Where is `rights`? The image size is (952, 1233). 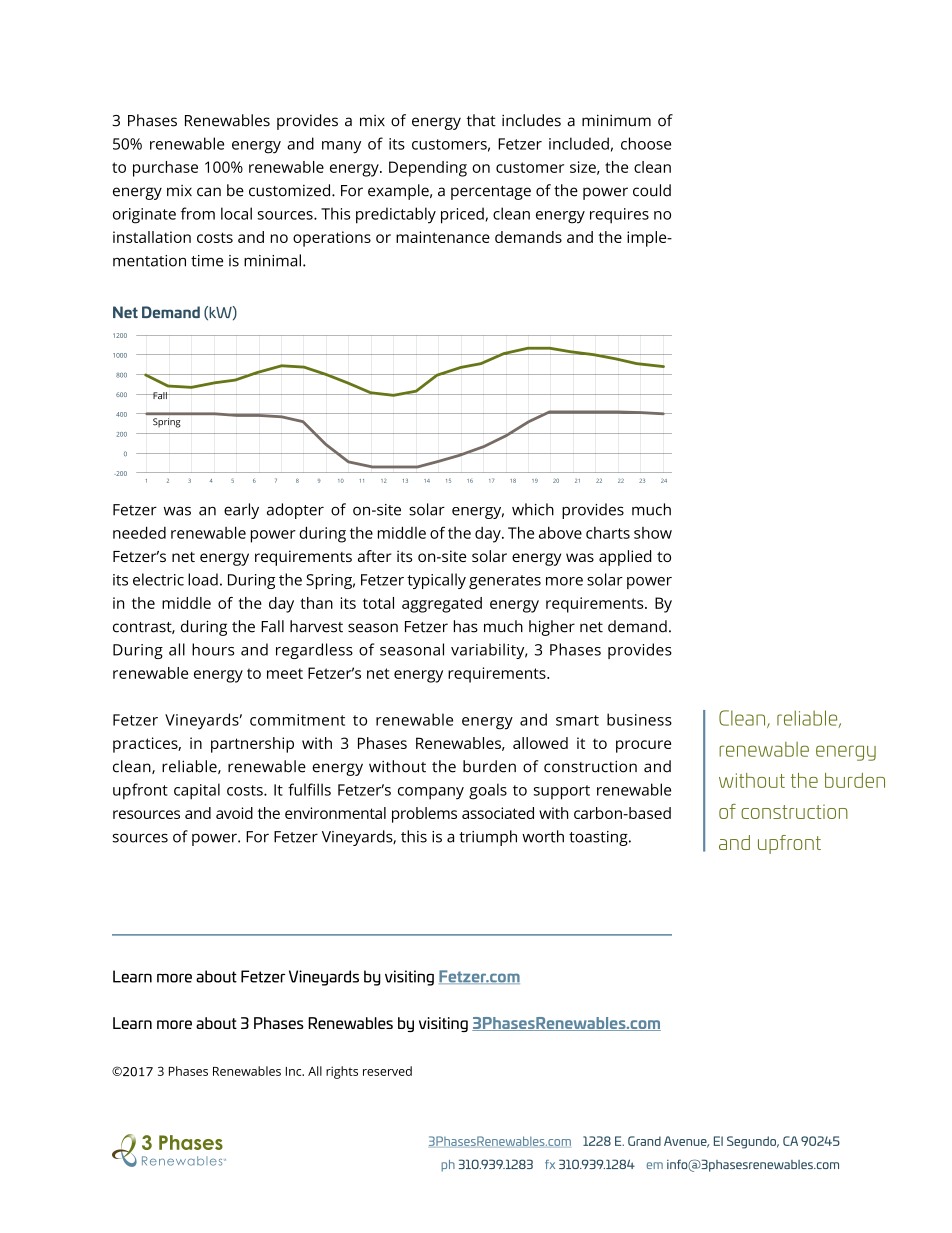
rights is located at coordinates (342, 1072).
